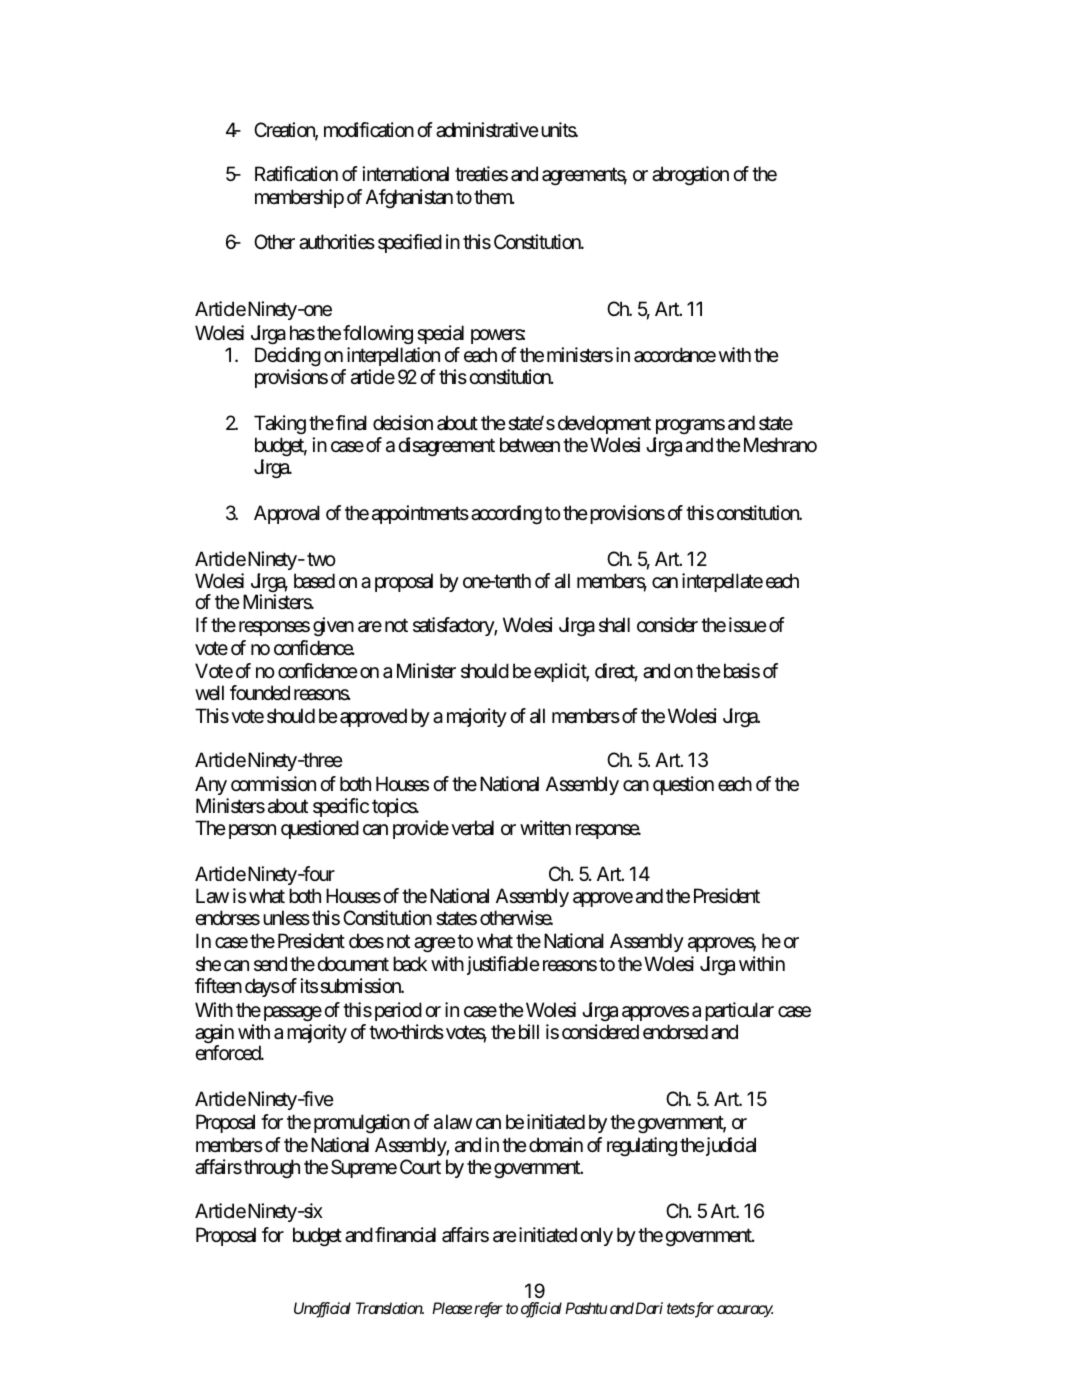 The image size is (1067, 1381). What do you see at coordinates (487, 130) in the image?
I see `administrative` at bounding box center [487, 130].
